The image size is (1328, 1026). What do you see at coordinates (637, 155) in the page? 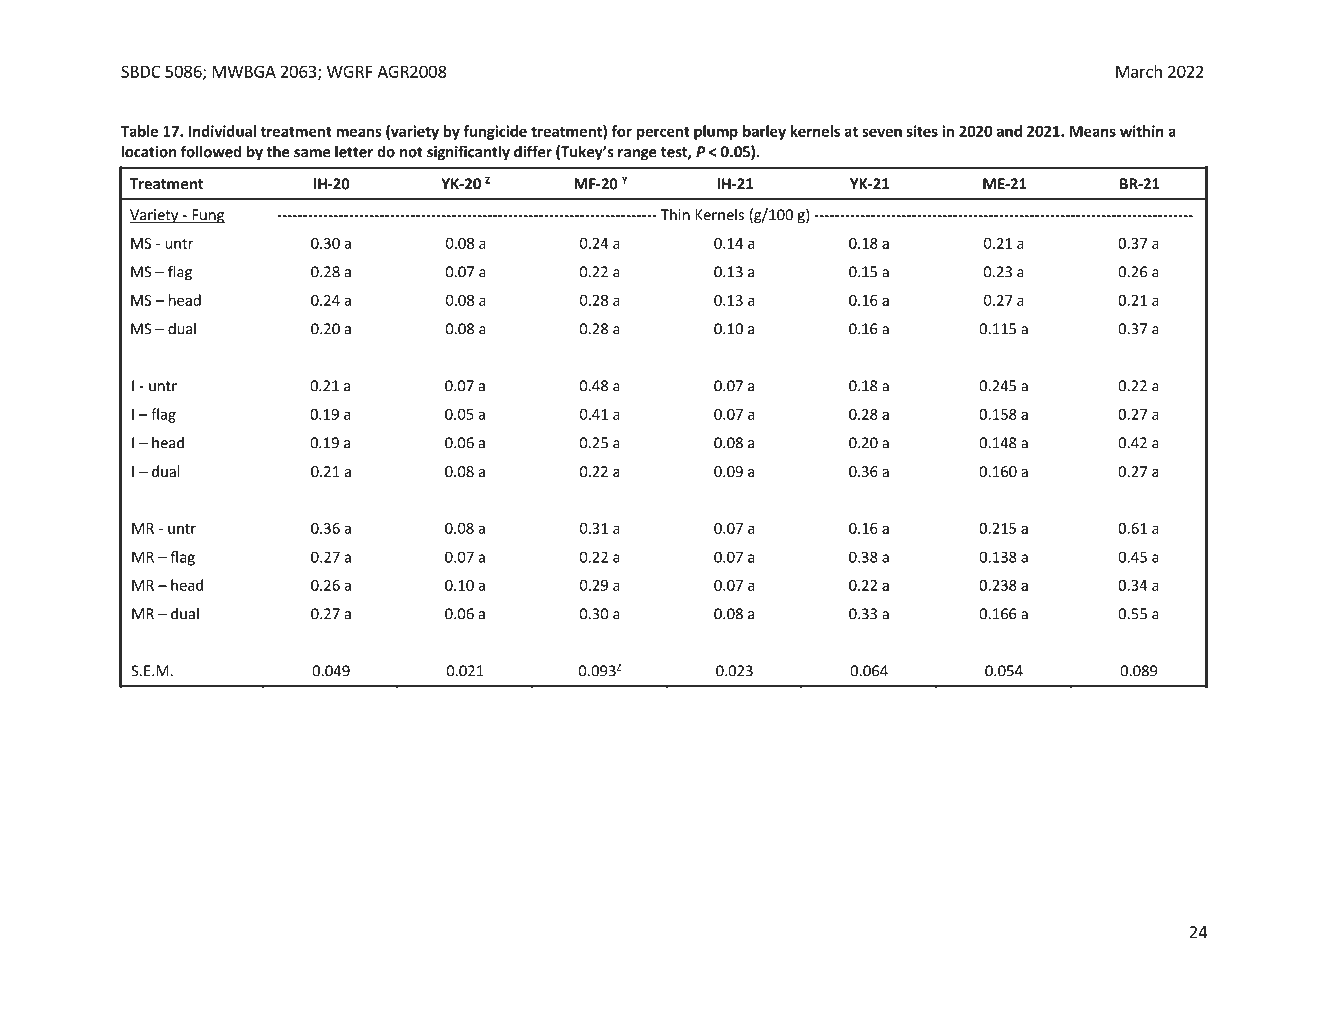
I see `range` at bounding box center [637, 155].
